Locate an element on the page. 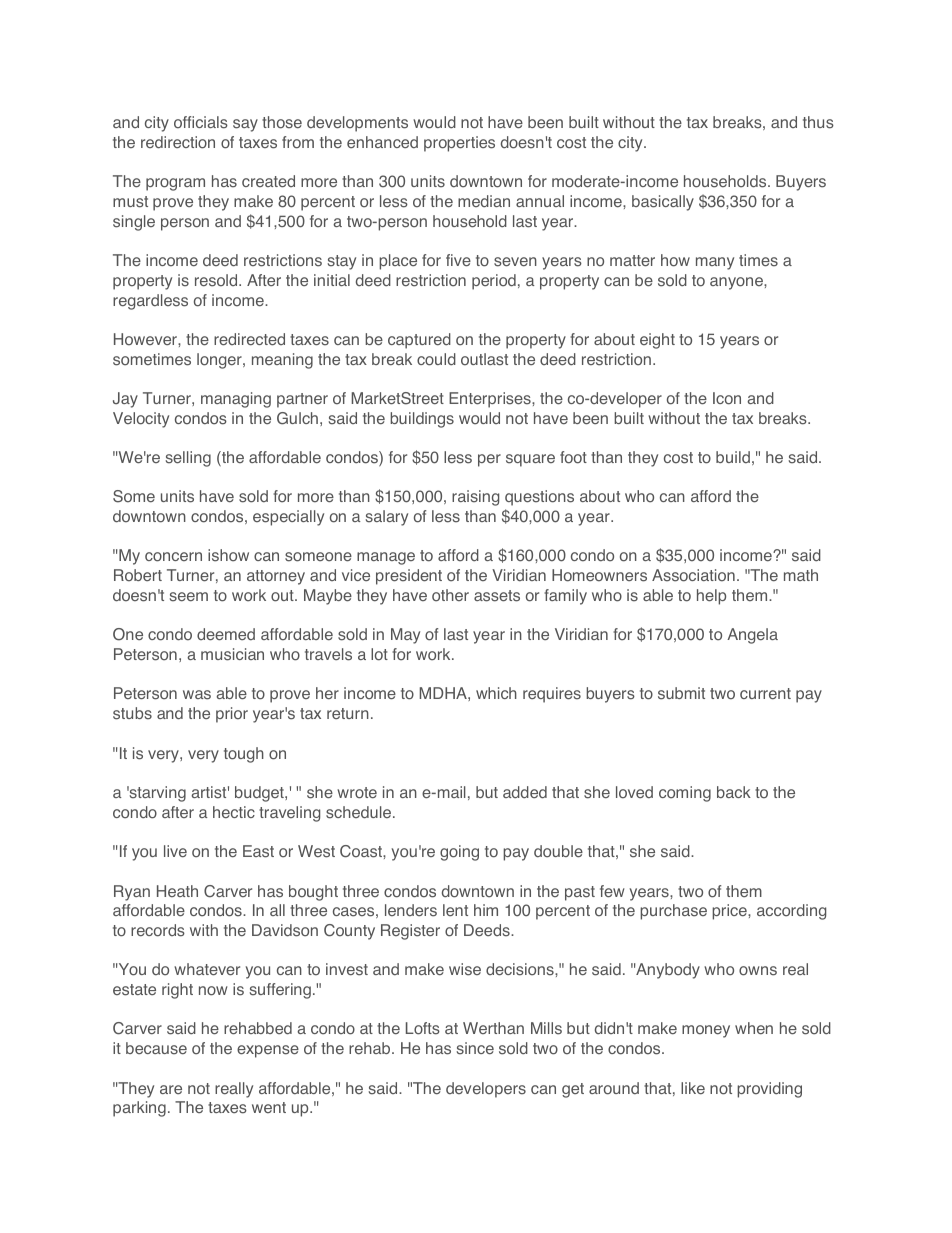  added is located at coordinates (525, 792).
